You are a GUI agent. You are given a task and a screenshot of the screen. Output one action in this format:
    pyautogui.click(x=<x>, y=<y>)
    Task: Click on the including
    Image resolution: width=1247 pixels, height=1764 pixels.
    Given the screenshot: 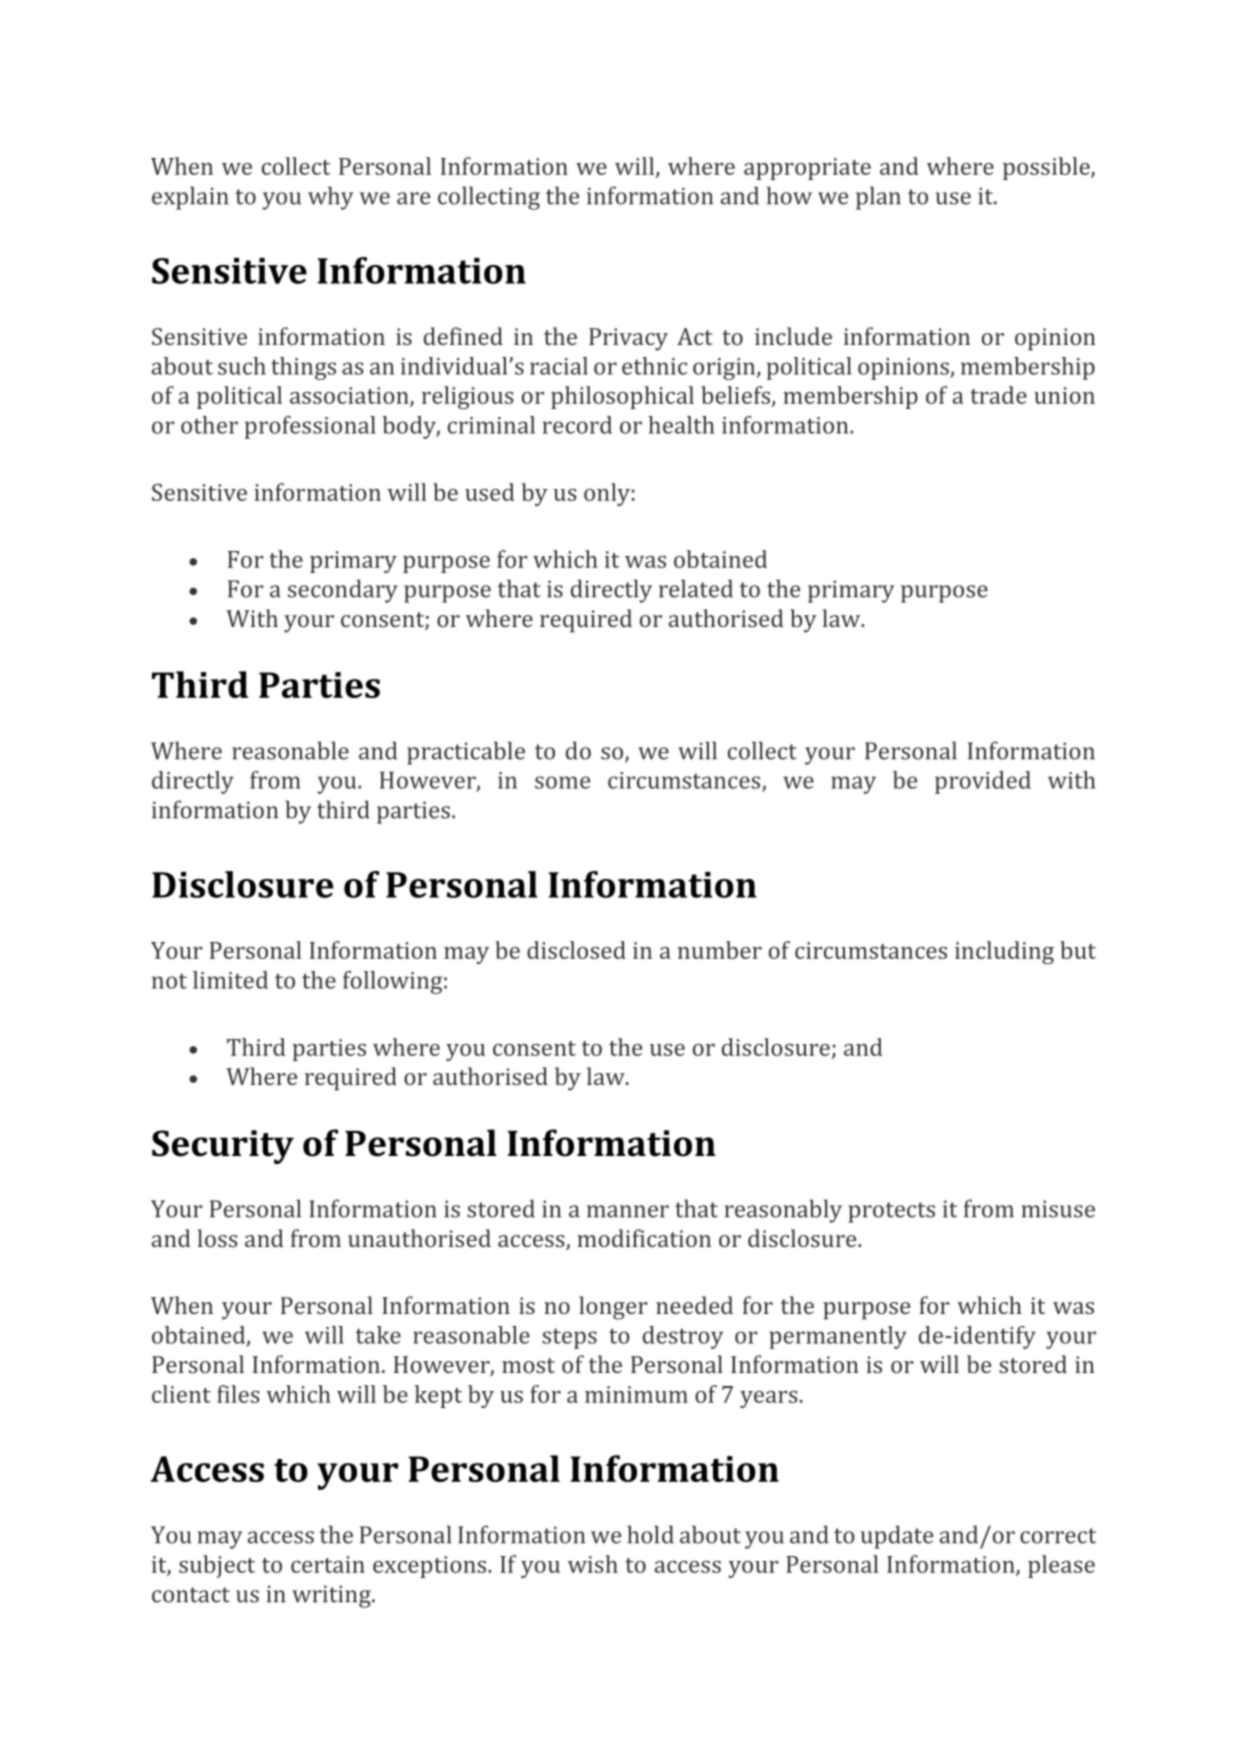 What is the action you would take?
    pyautogui.click(x=1004, y=952)
